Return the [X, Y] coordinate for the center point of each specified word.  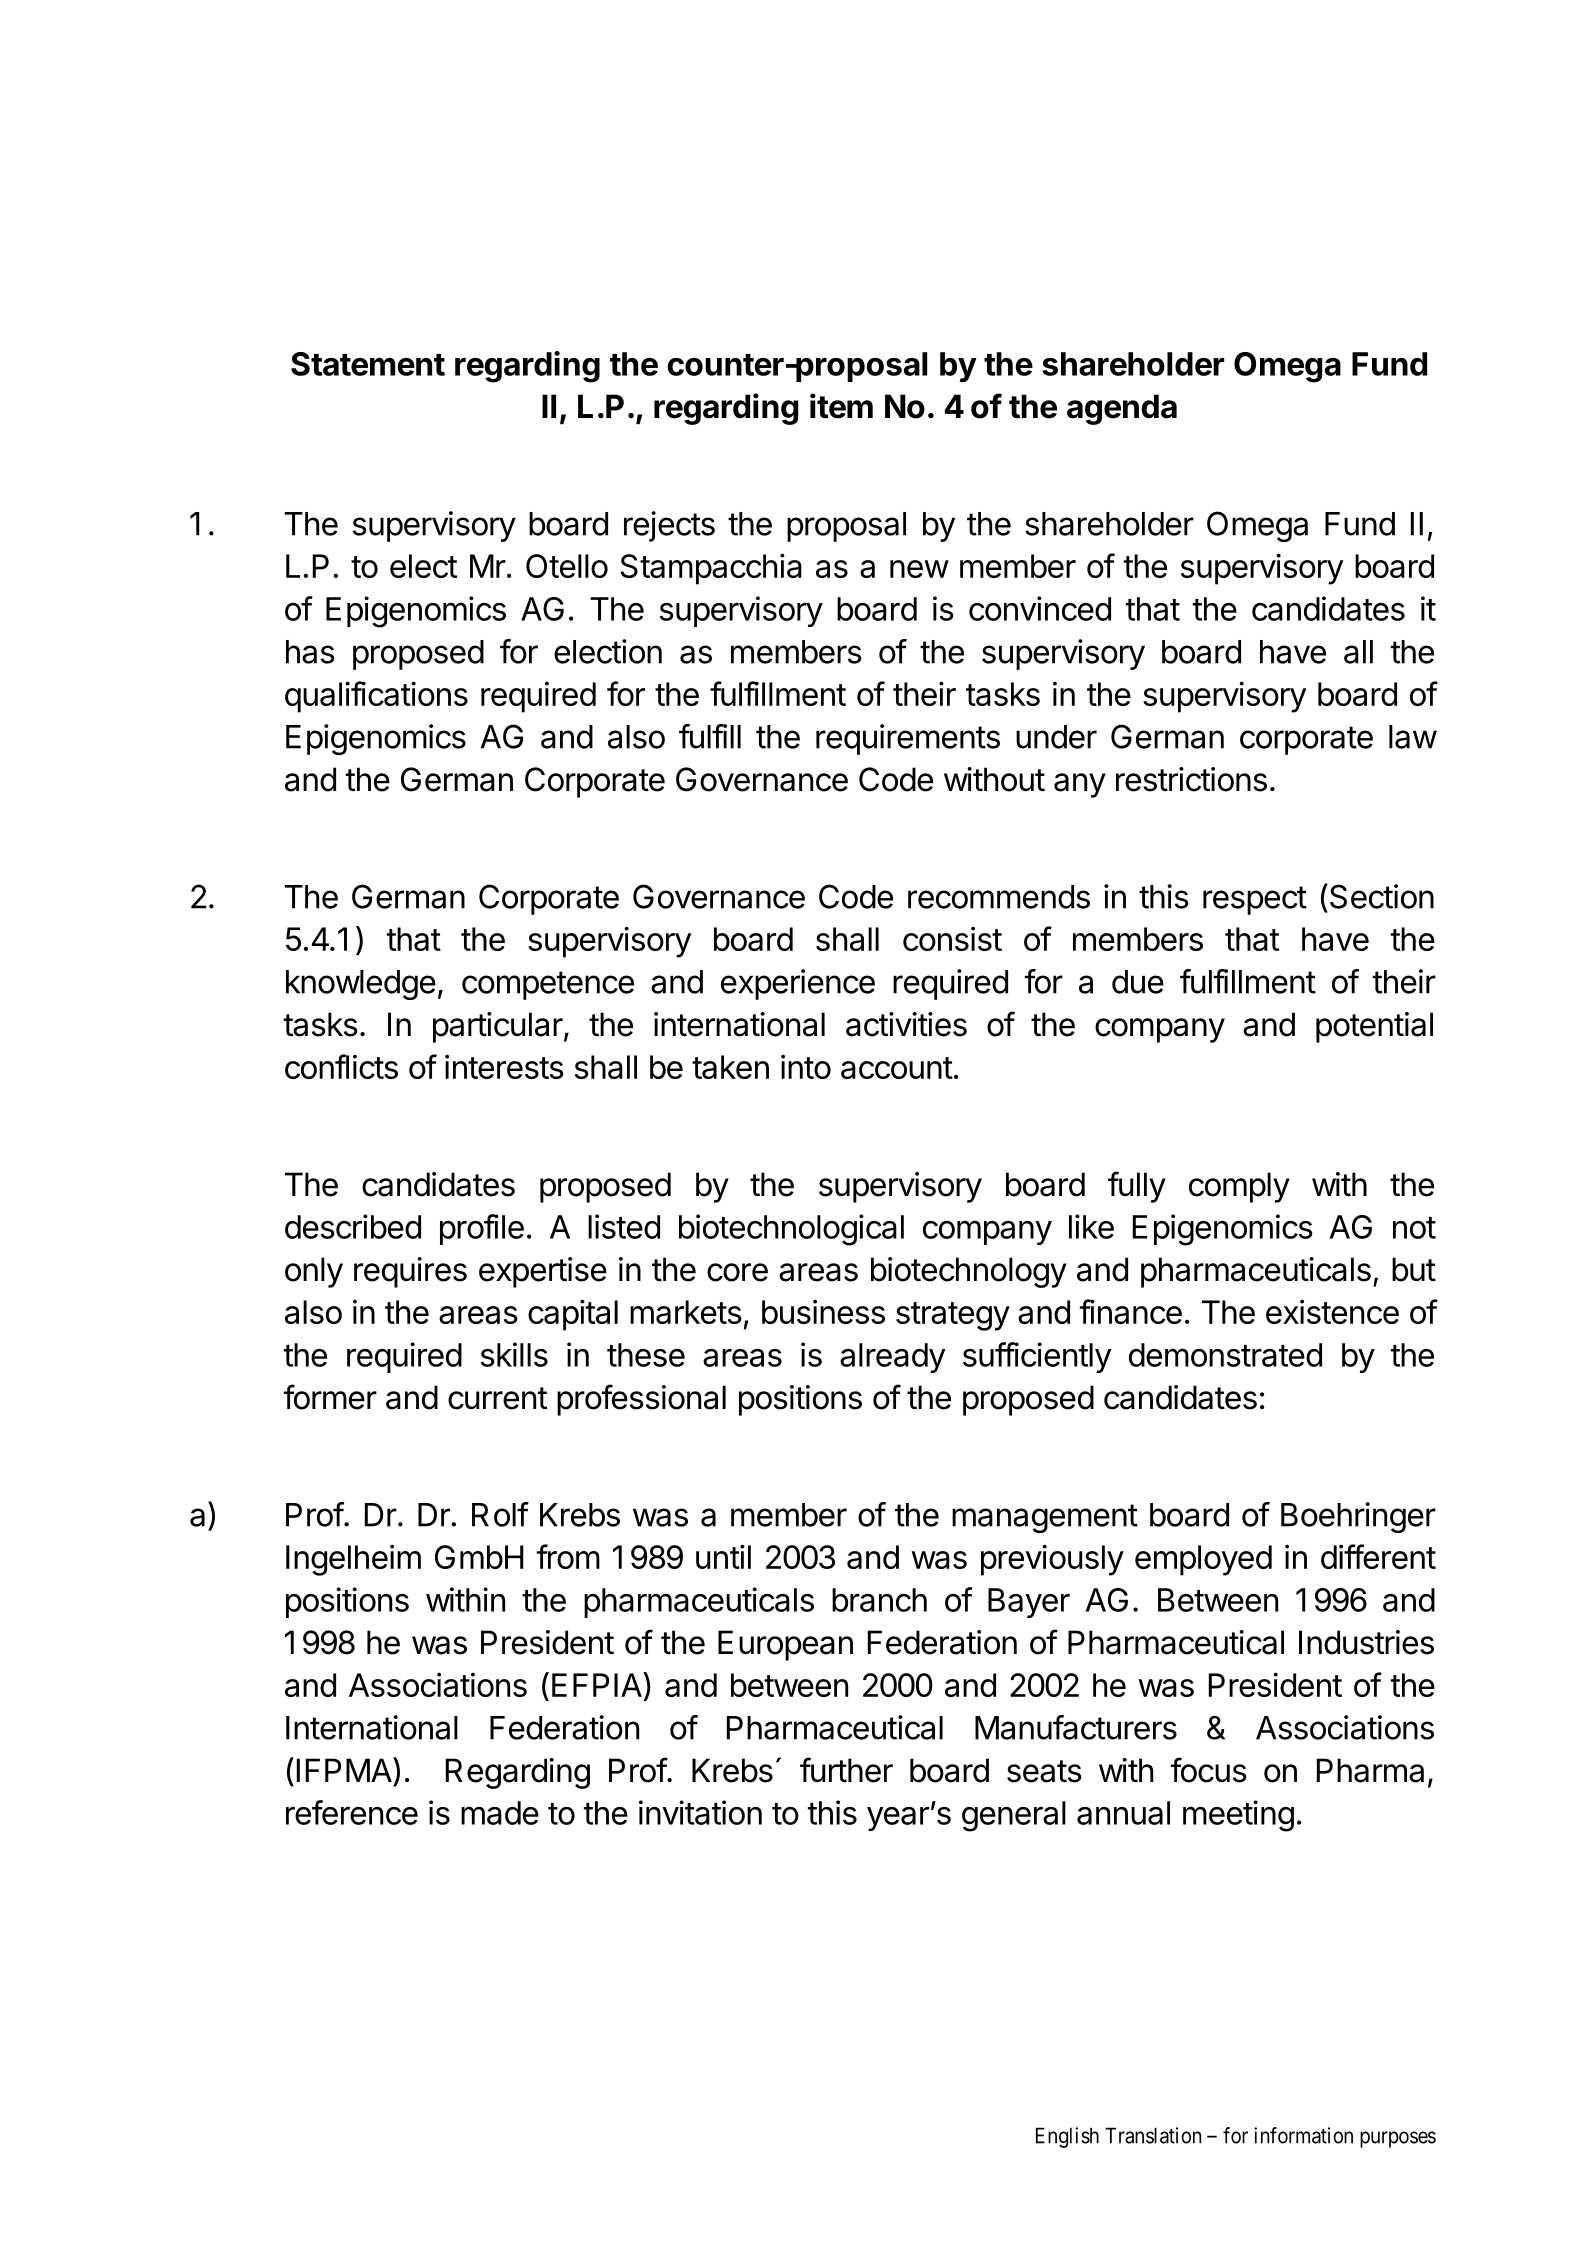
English [1067, 2137]
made [500, 1813]
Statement [368, 364]
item [841, 406]
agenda [1122, 409]
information [1303, 2135]
